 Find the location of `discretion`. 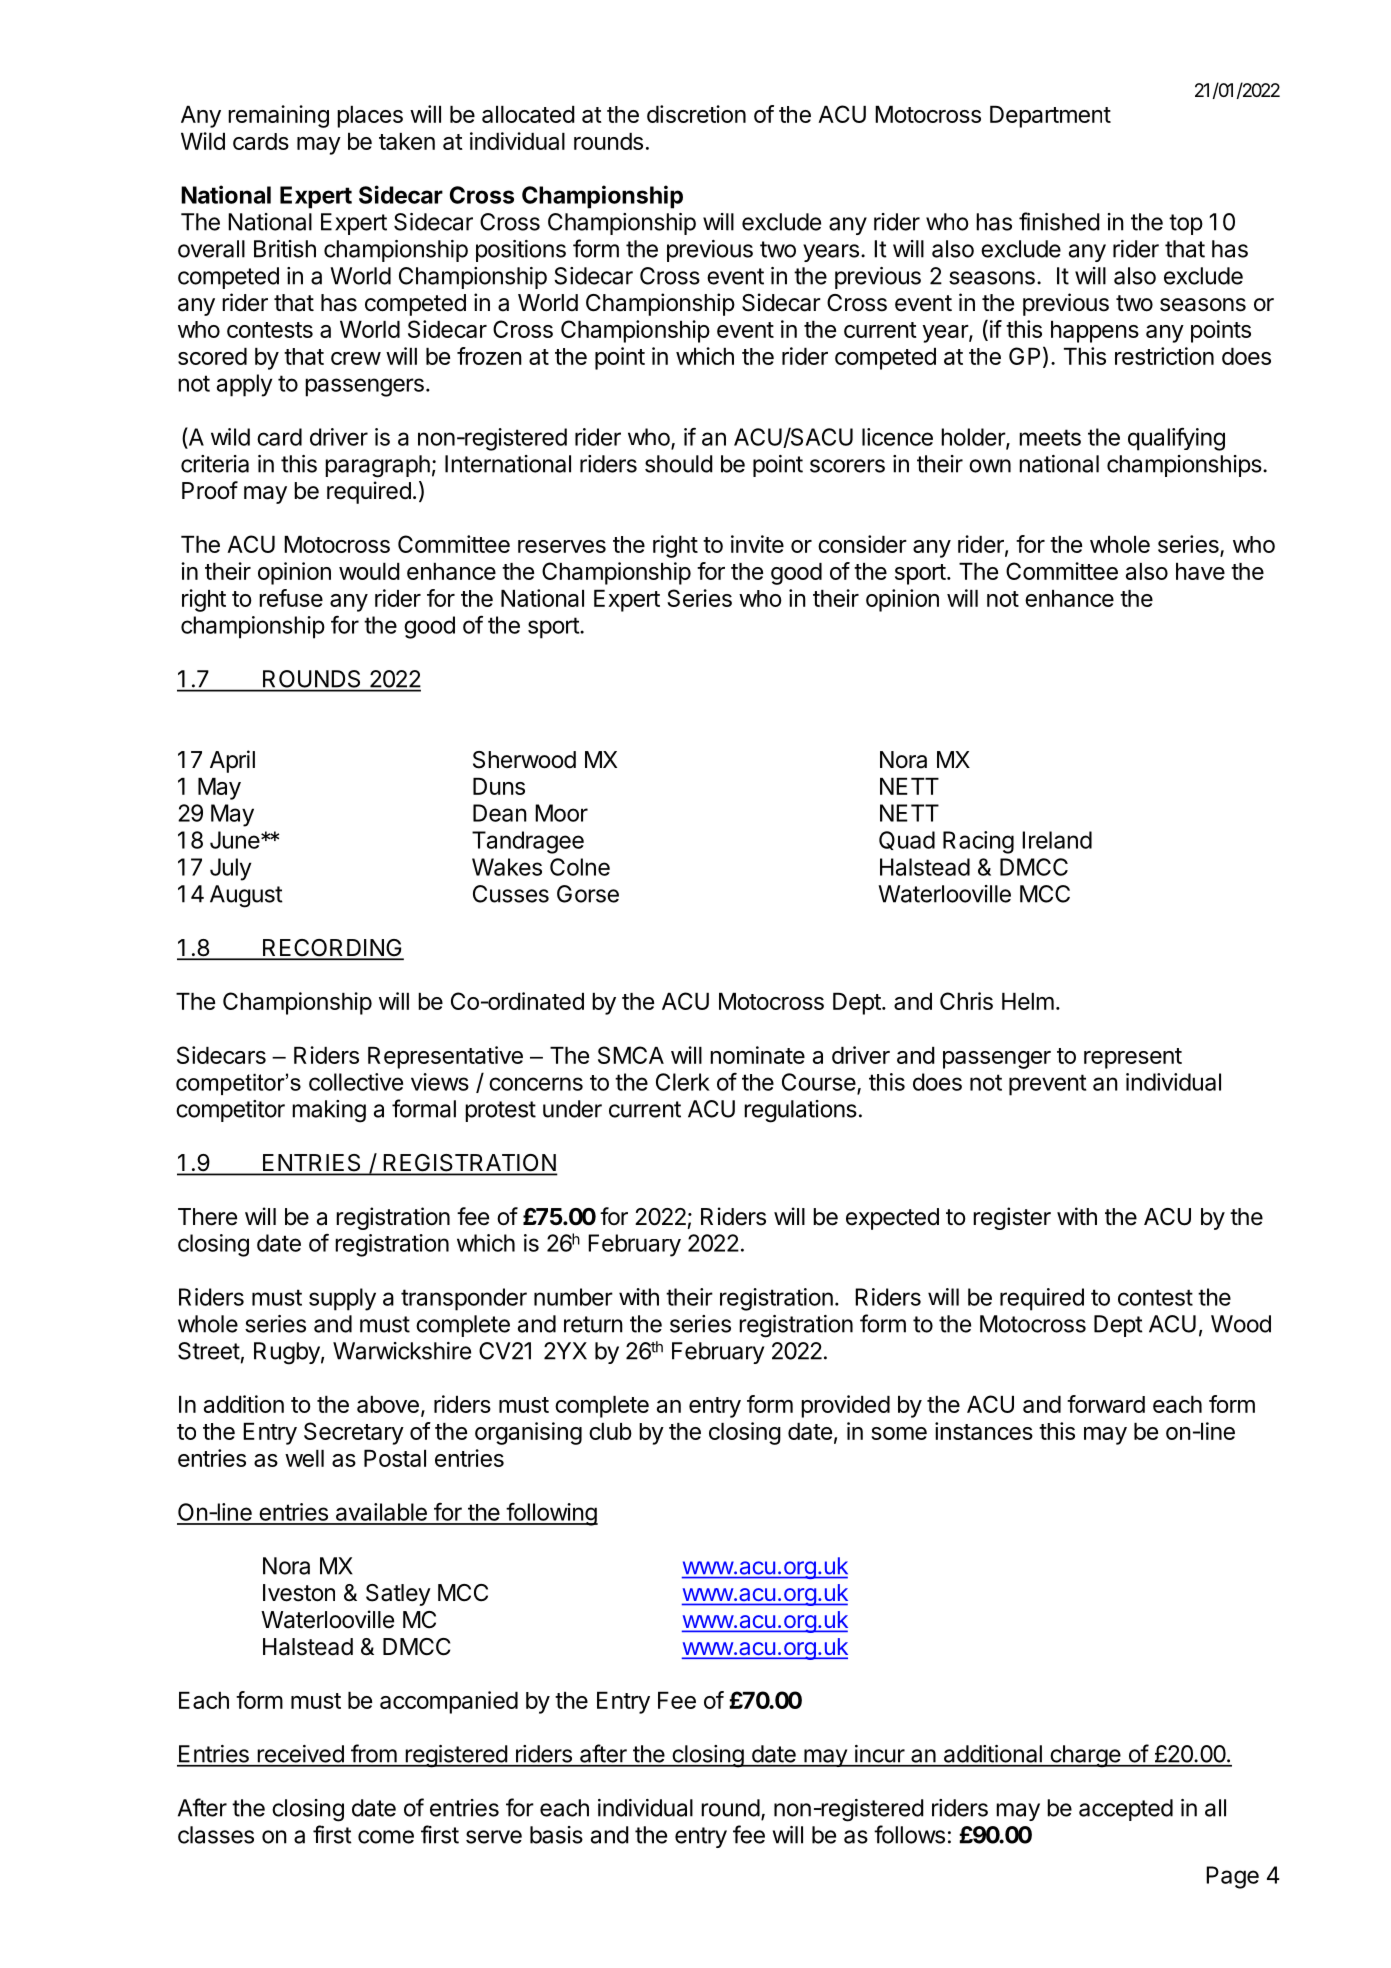

discretion is located at coordinates (696, 114).
